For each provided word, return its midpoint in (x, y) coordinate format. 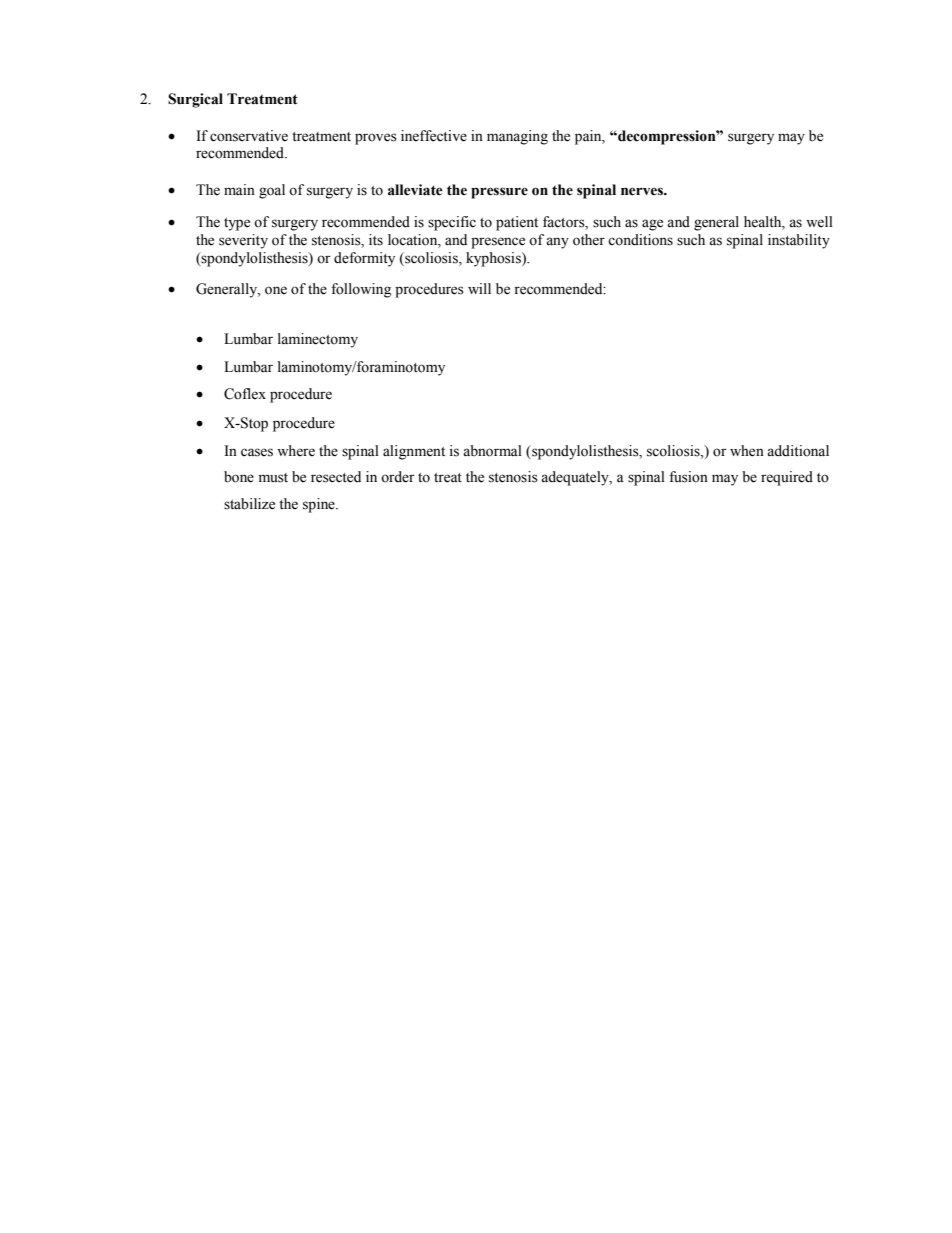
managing (517, 137)
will (479, 288)
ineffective (434, 136)
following (361, 290)
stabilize (249, 504)
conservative (249, 136)
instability (799, 241)
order (398, 477)
